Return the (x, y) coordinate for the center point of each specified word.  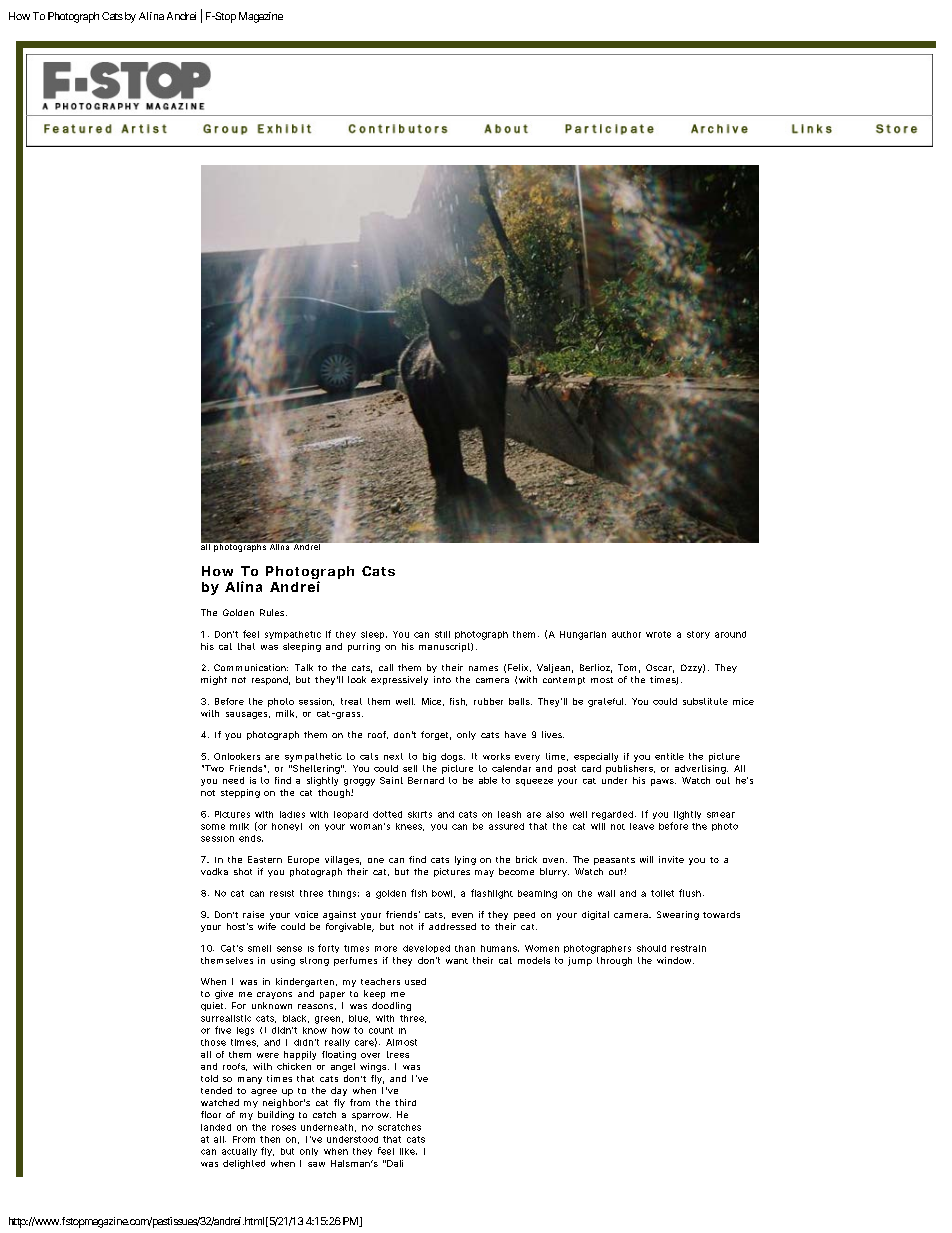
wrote (658, 634)
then (270, 1139)
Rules (273, 612)
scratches (399, 1127)
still (442, 634)
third (405, 1102)
